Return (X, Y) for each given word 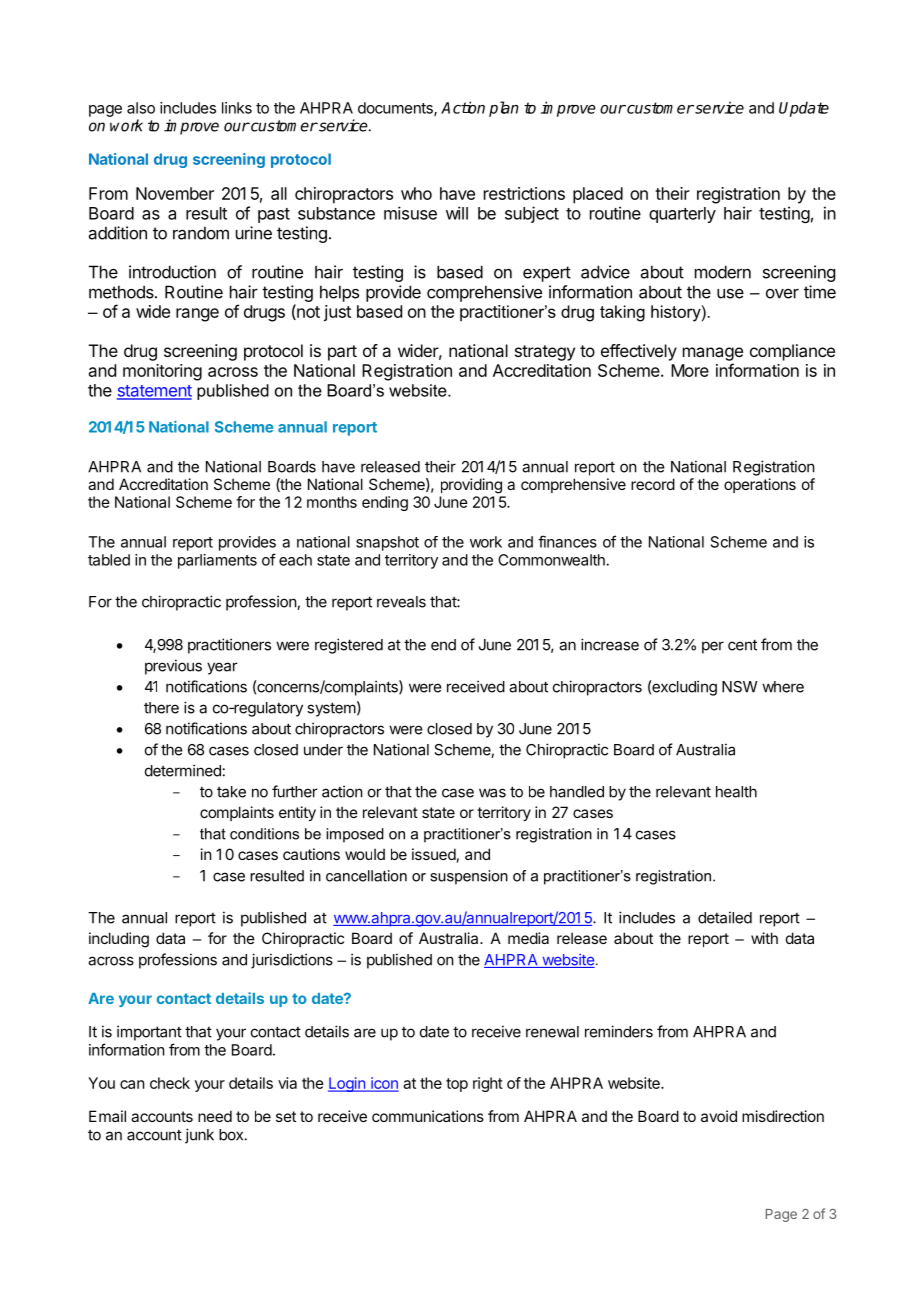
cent (742, 645)
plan (504, 109)
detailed (725, 917)
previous (173, 667)
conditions (264, 834)
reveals (401, 602)
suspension (469, 877)
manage (713, 354)
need (215, 1116)
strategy (545, 353)
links (237, 108)
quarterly (682, 215)
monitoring (162, 372)
